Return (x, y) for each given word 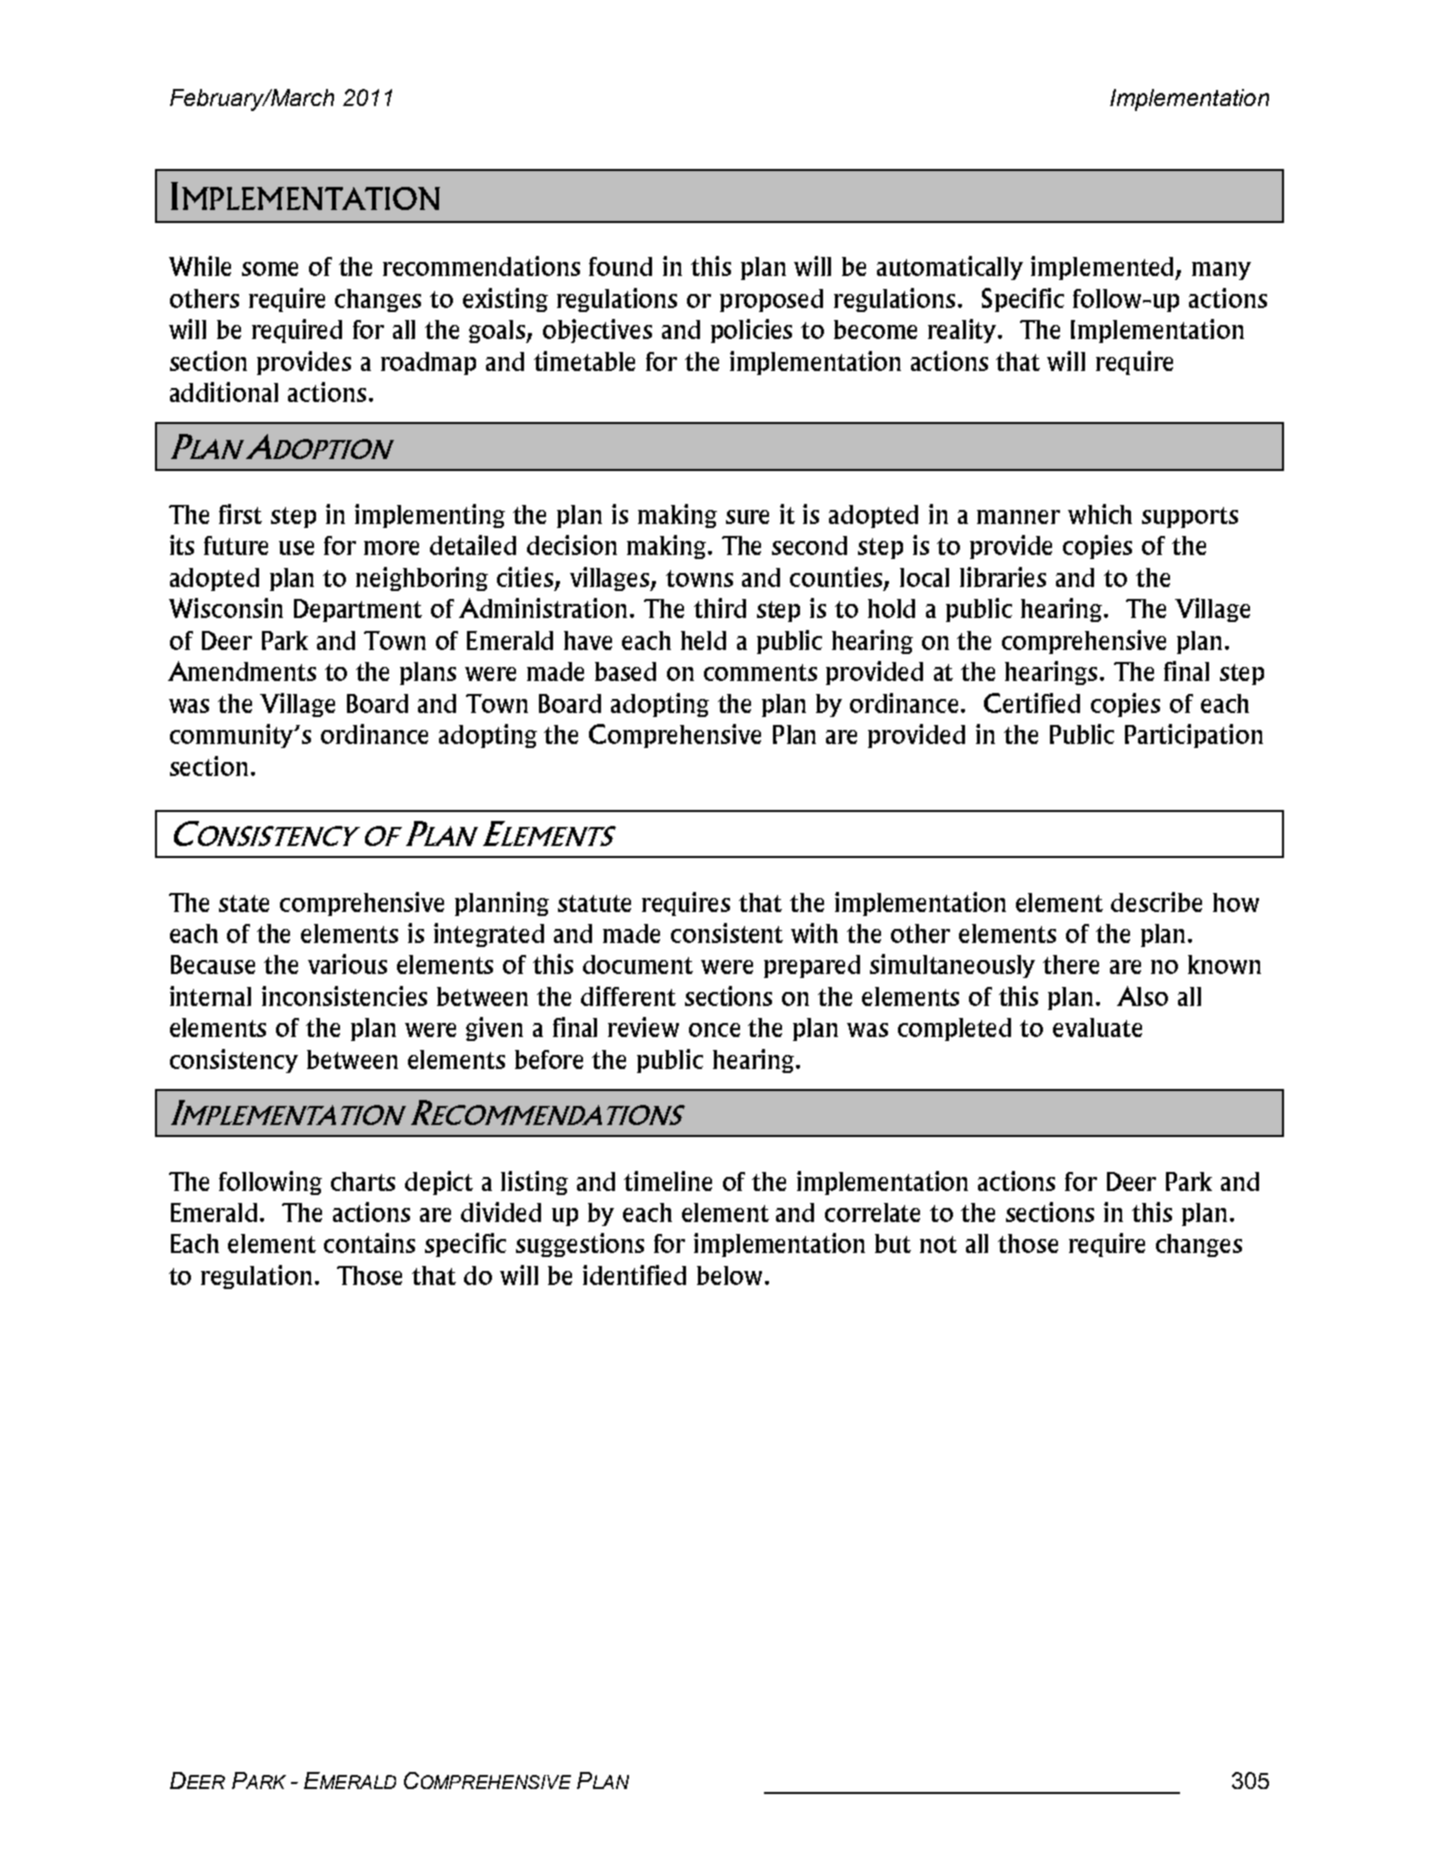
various (347, 964)
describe (1156, 902)
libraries (1003, 577)
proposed (771, 300)
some (270, 269)
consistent (727, 933)
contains (369, 1243)
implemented (1104, 268)
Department (358, 610)
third (720, 608)
